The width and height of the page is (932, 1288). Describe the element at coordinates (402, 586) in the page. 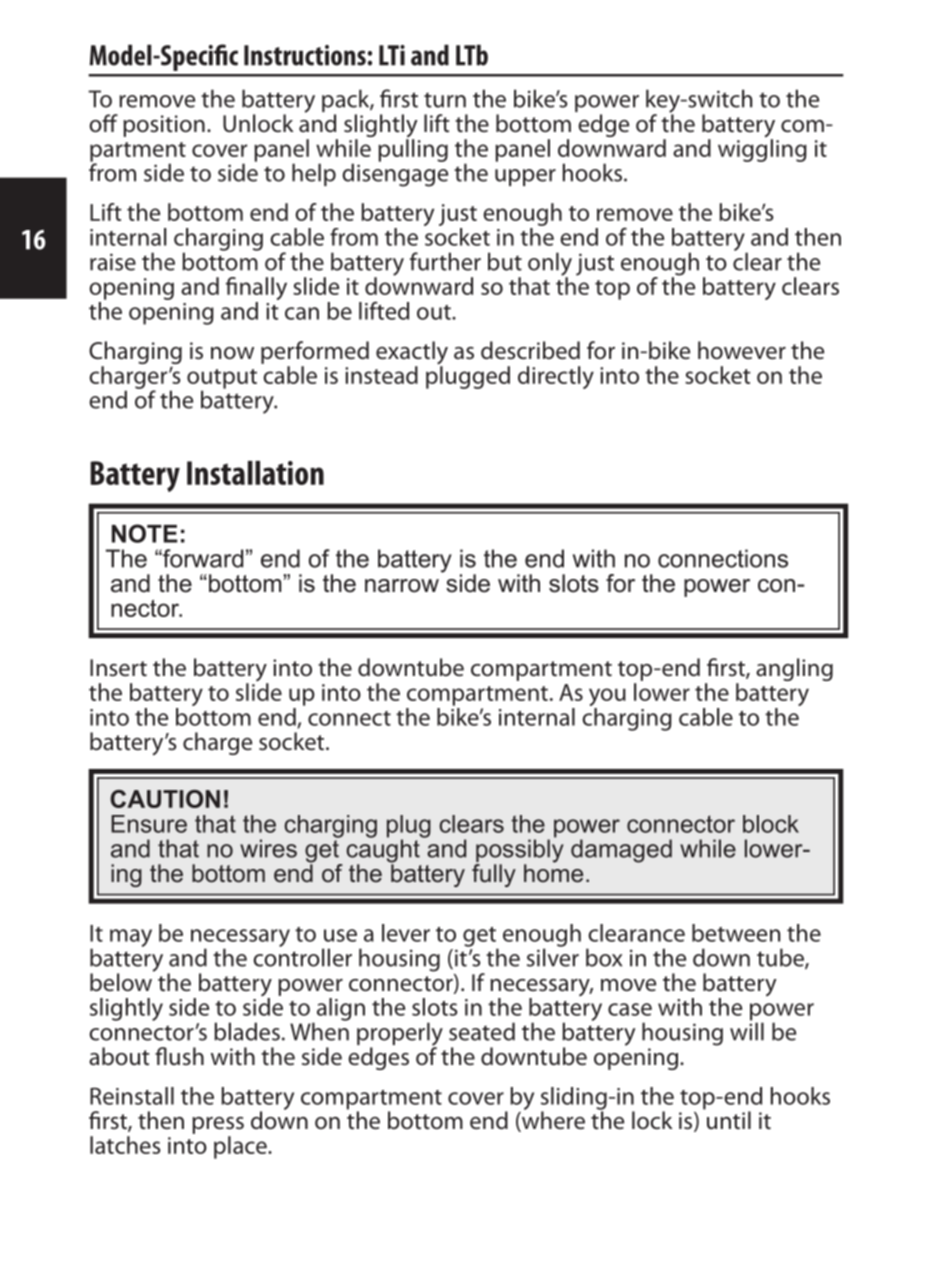

I see `narrow` at that location.
